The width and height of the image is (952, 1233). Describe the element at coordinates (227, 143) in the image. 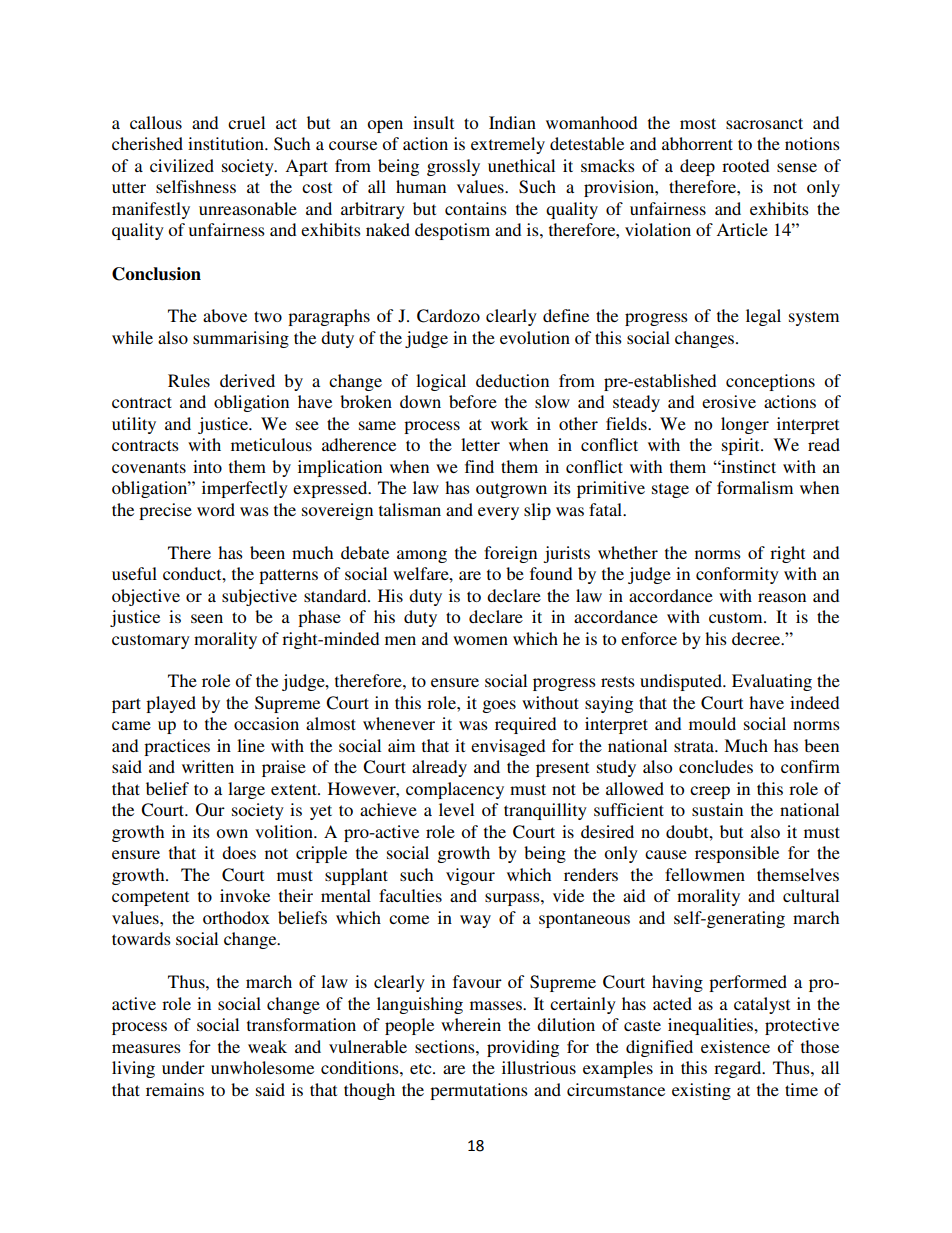

I see `institution` at that location.
